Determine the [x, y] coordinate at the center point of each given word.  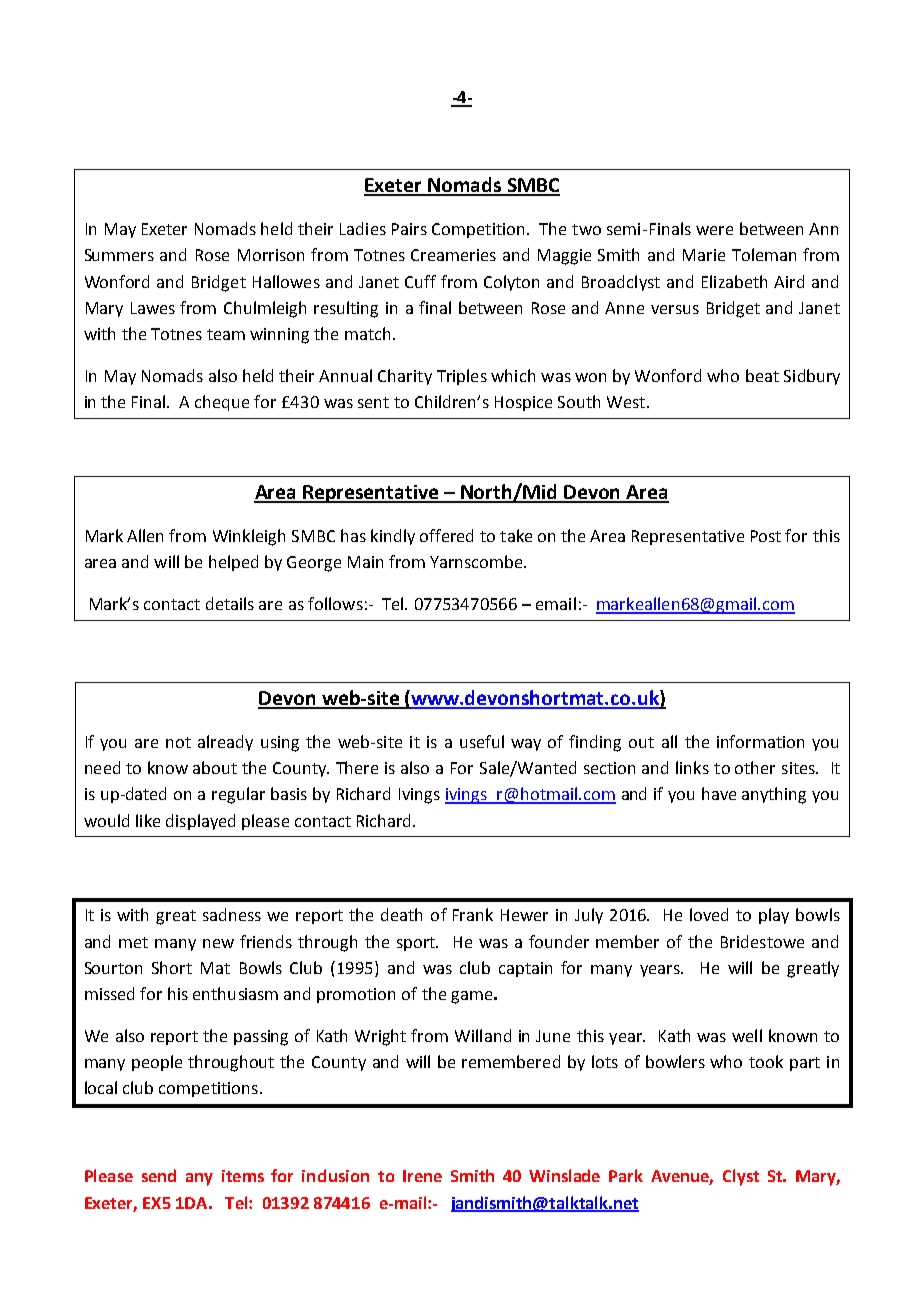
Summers [119, 255]
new [218, 943]
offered [446, 535]
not [178, 742]
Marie [704, 255]
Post [766, 536]
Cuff [420, 281]
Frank [473, 914]
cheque [222, 403]
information [760, 741]
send [159, 1175]
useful [482, 741]
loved [709, 914]
